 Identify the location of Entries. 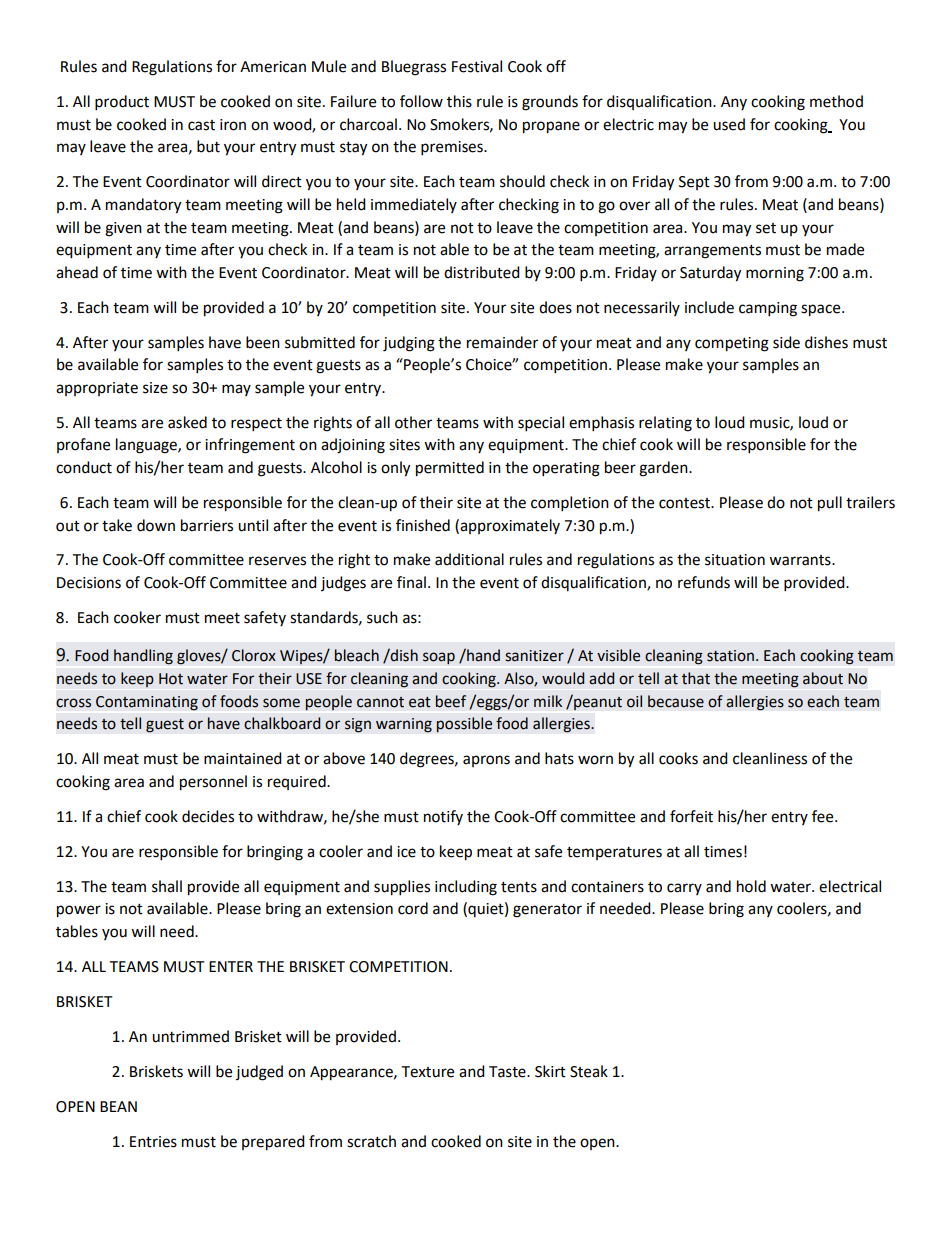
(153, 1142).
